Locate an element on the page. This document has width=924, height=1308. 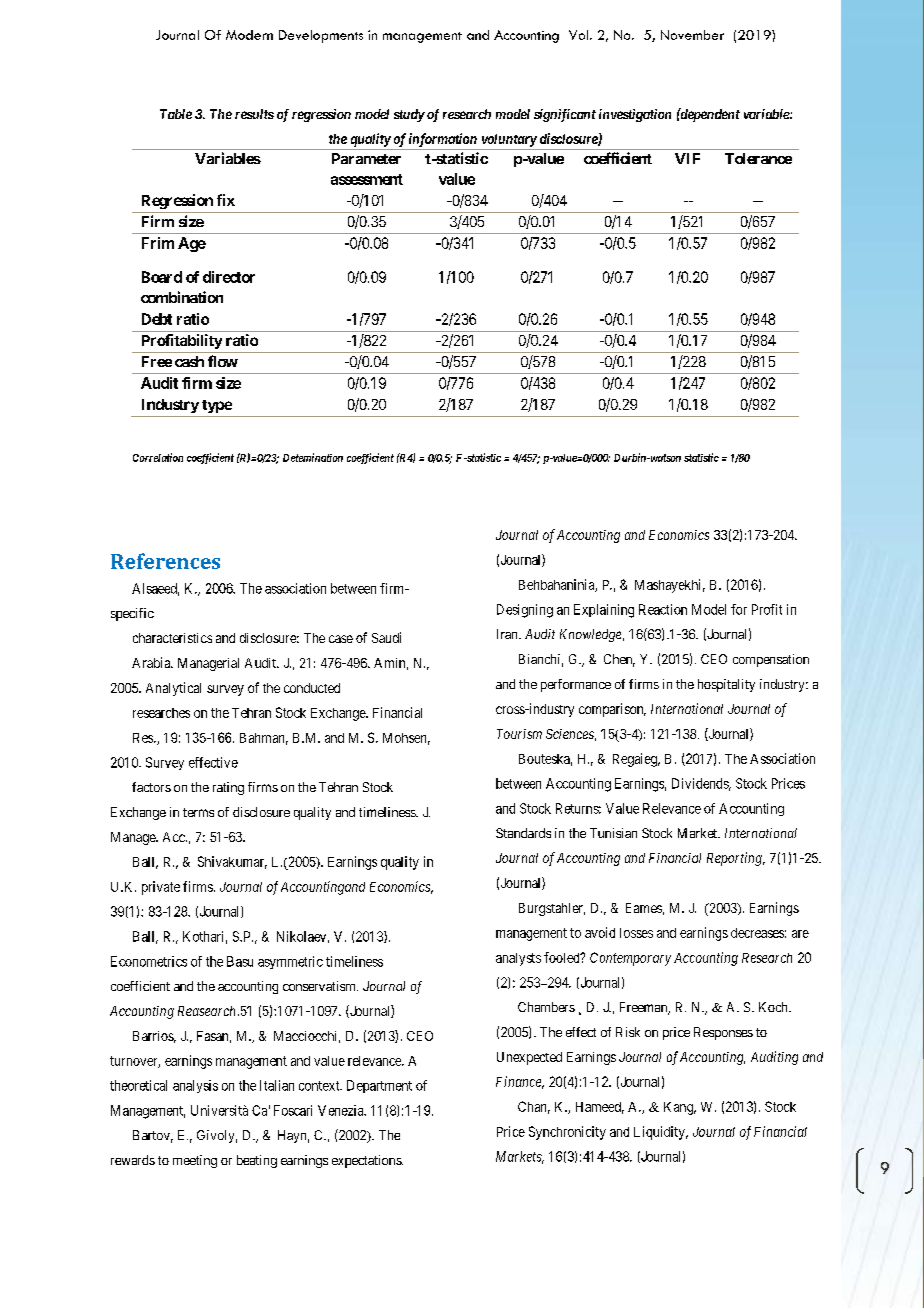
Designing is located at coordinates (525, 611).
